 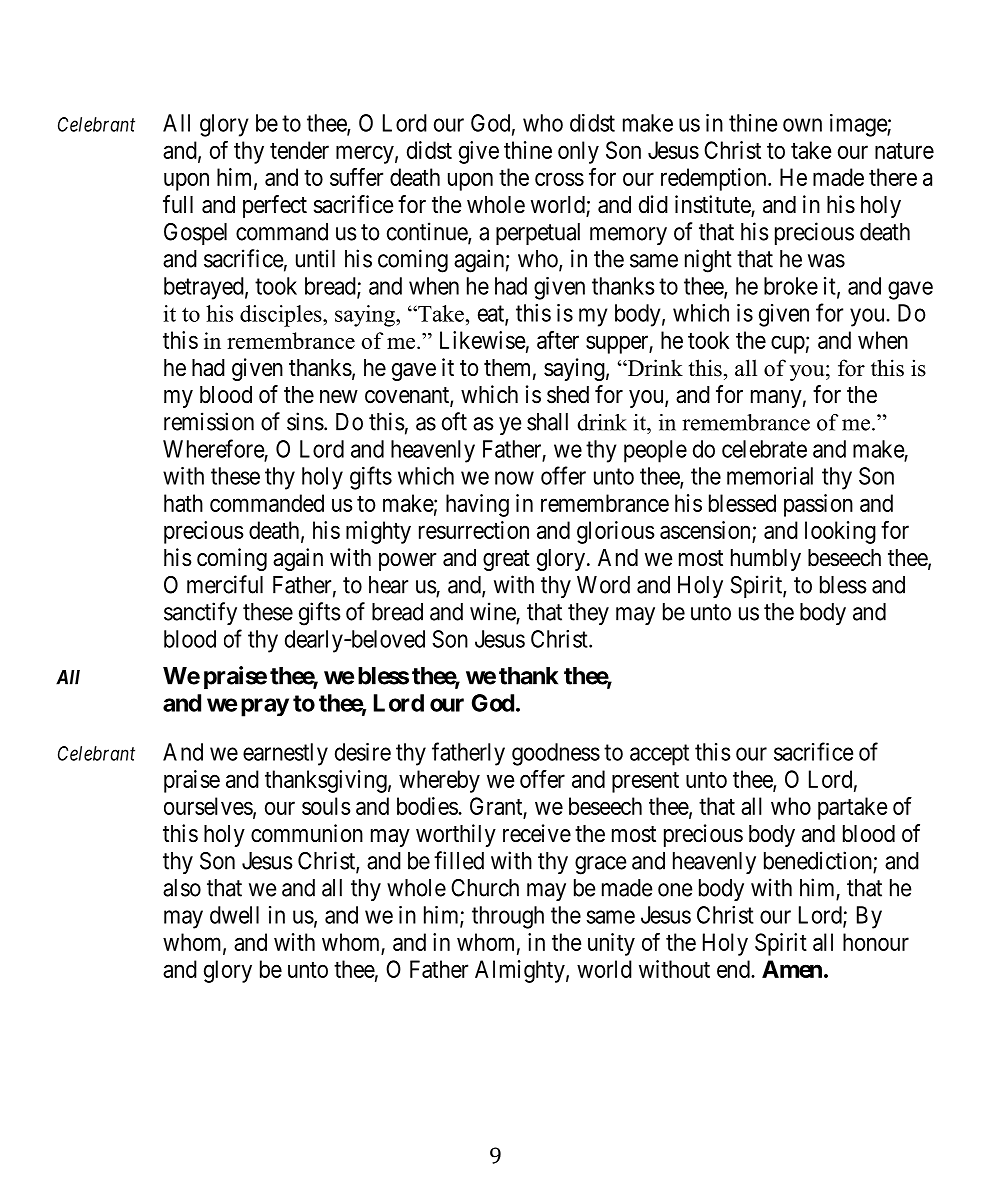 I want to click on looking, so click(x=840, y=532).
